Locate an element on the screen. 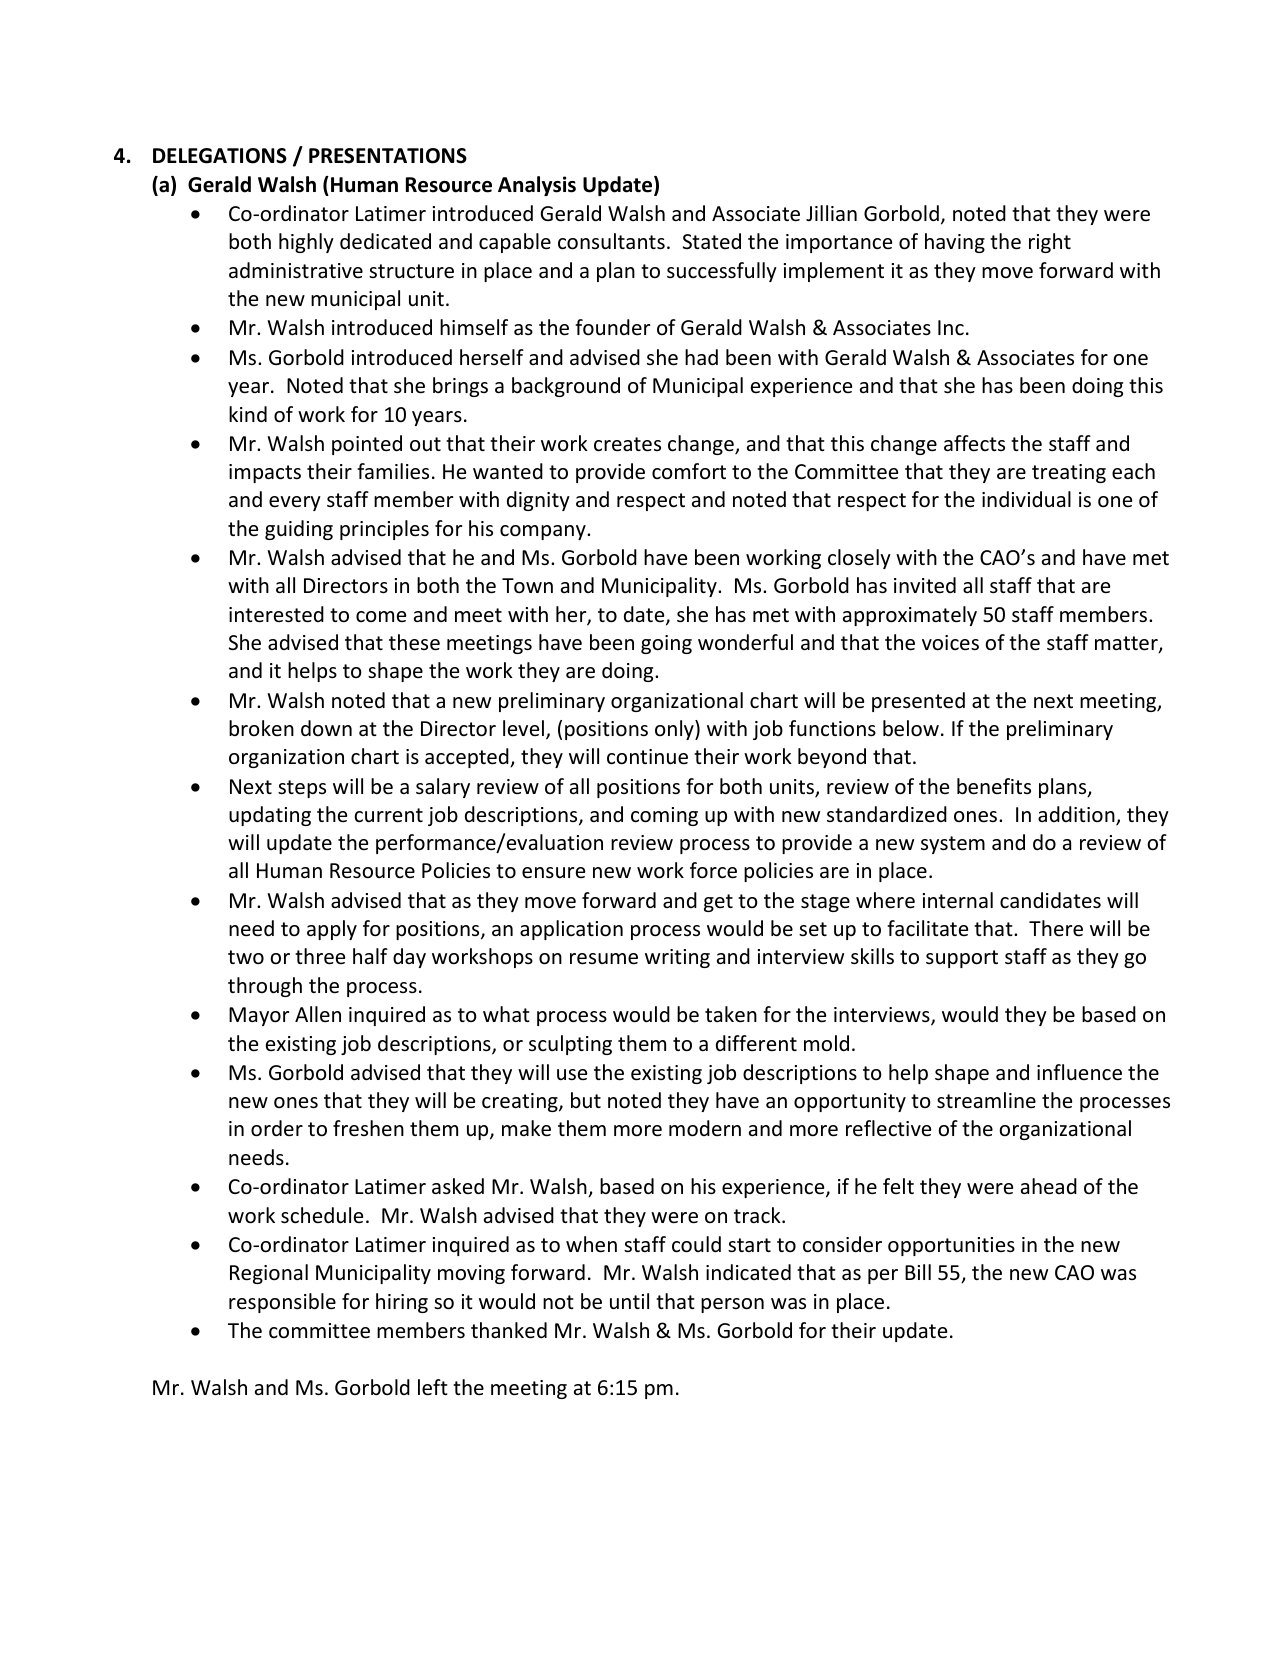  steps is located at coordinates (302, 789).
